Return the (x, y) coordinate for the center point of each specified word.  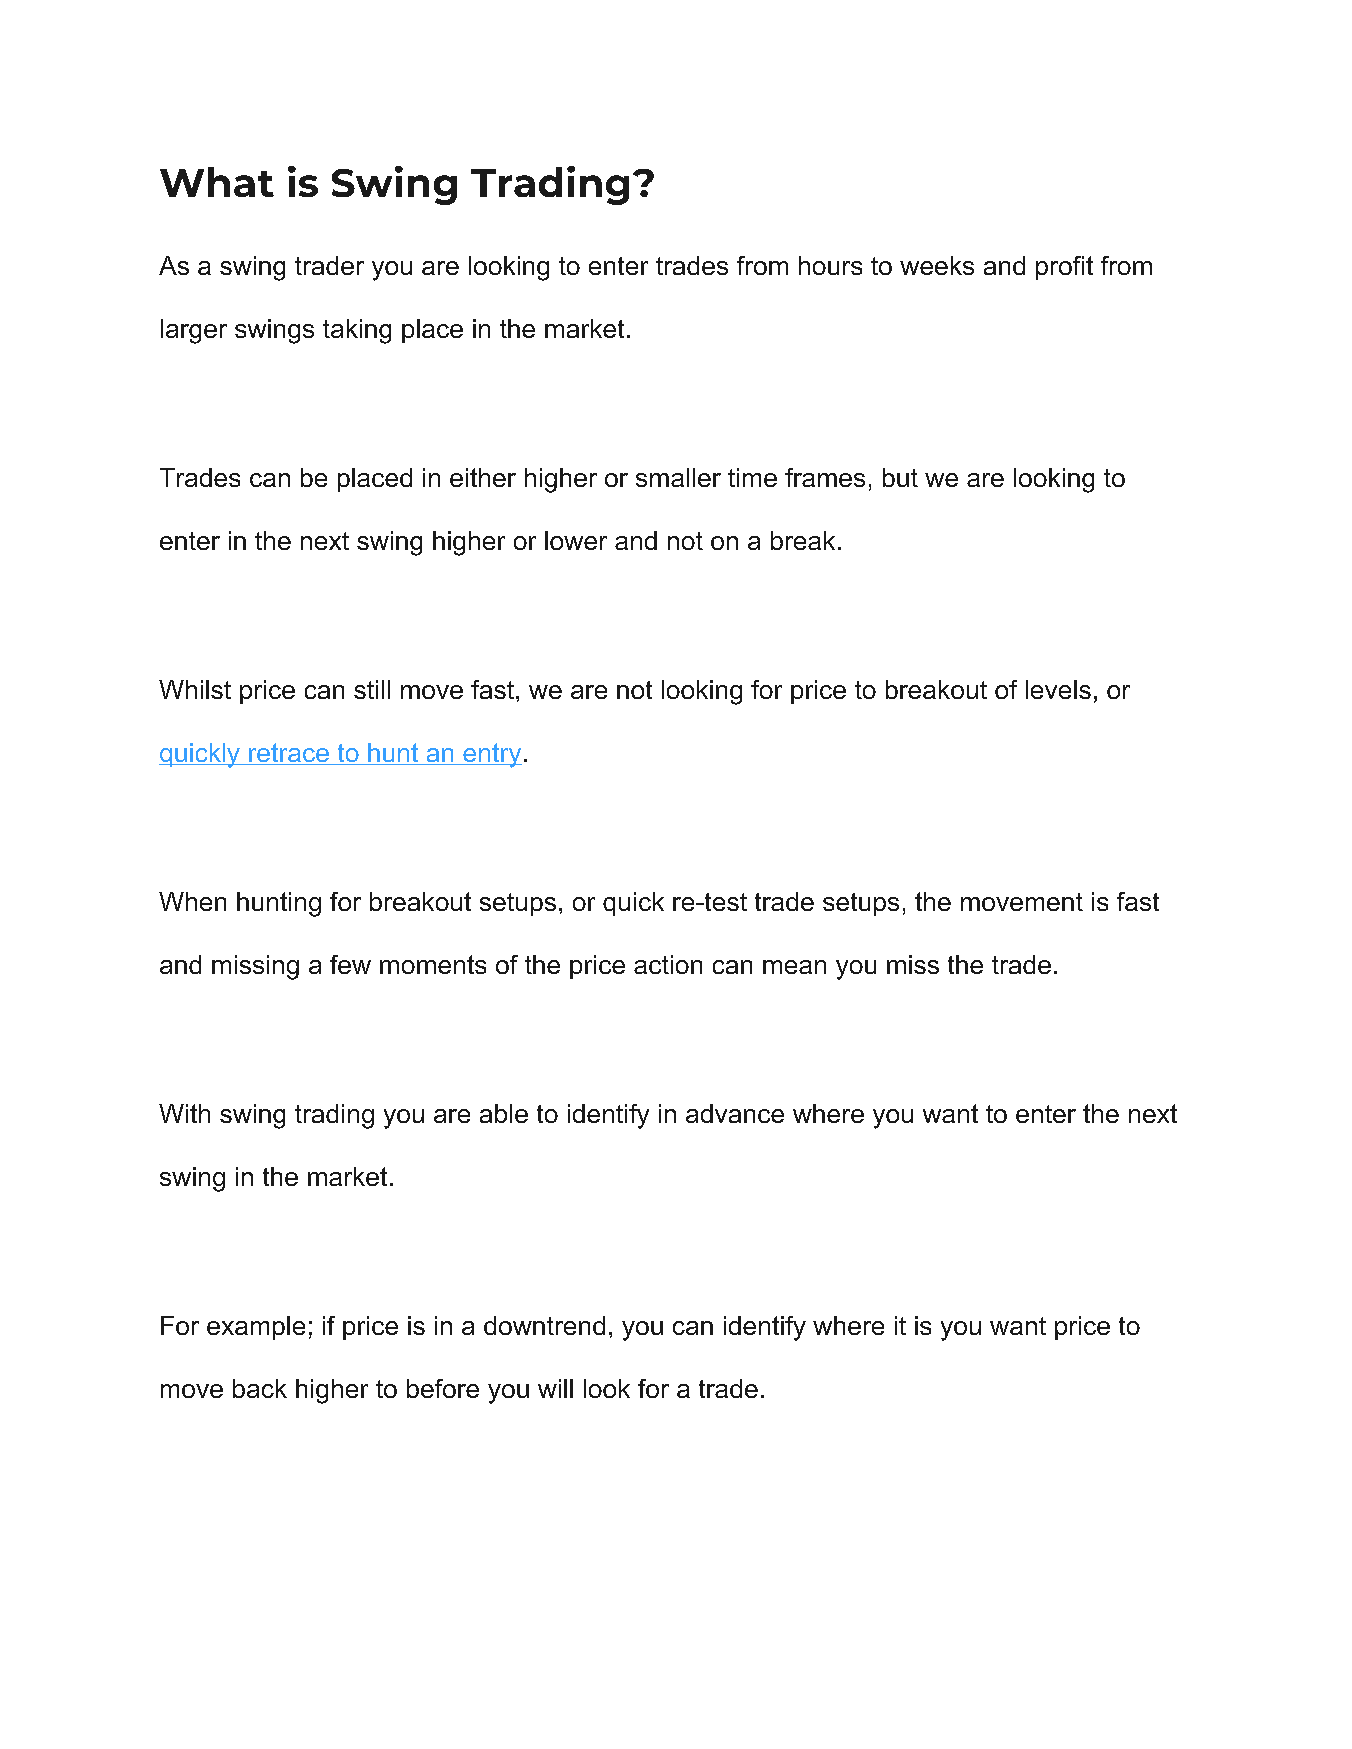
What (217, 182)
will (555, 1388)
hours (830, 265)
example (256, 1328)
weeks (937, 265)
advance (735, 1113)
